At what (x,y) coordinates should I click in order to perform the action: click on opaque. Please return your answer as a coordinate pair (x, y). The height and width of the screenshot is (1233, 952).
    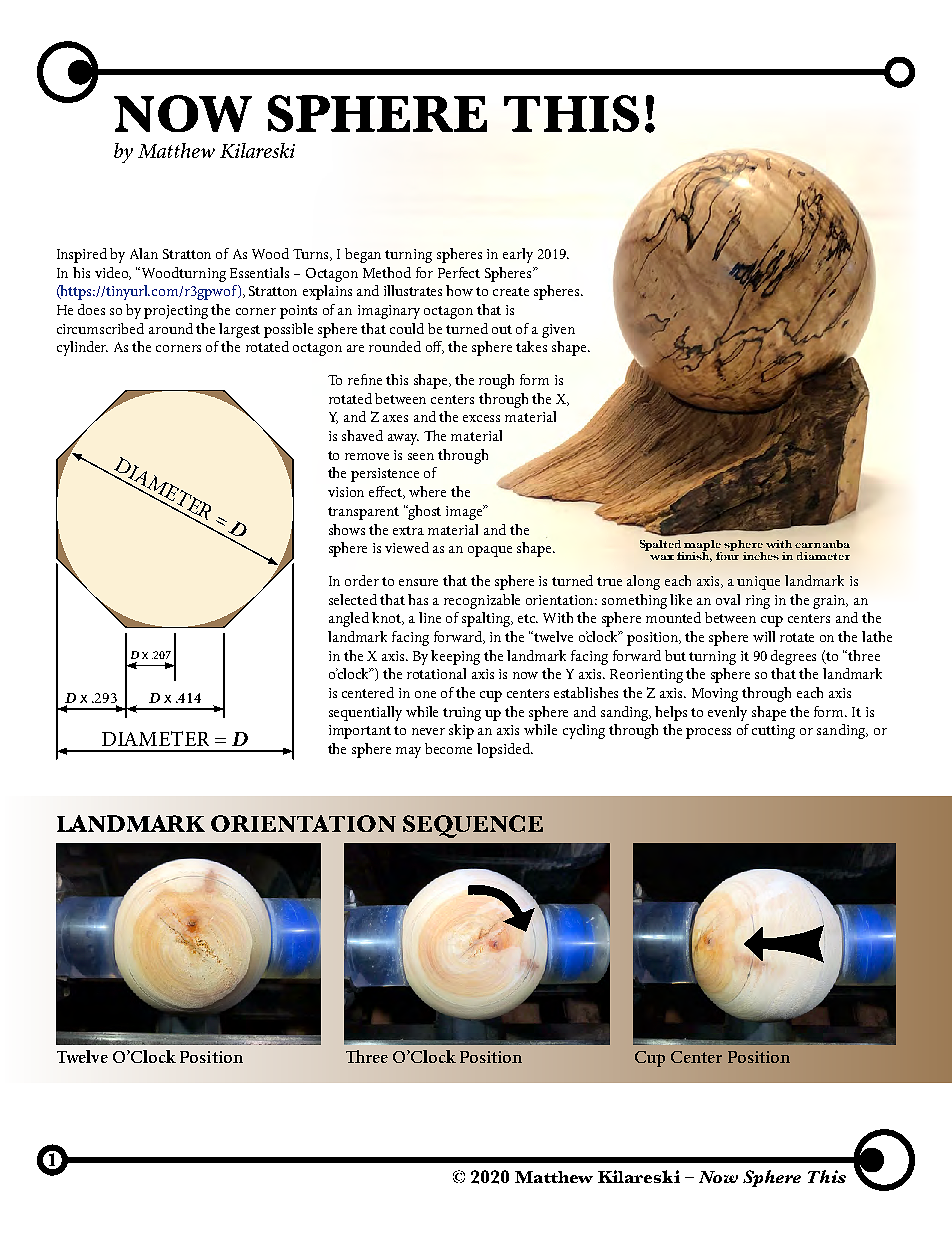
    Looking at the image, I should click on (490, 551).
